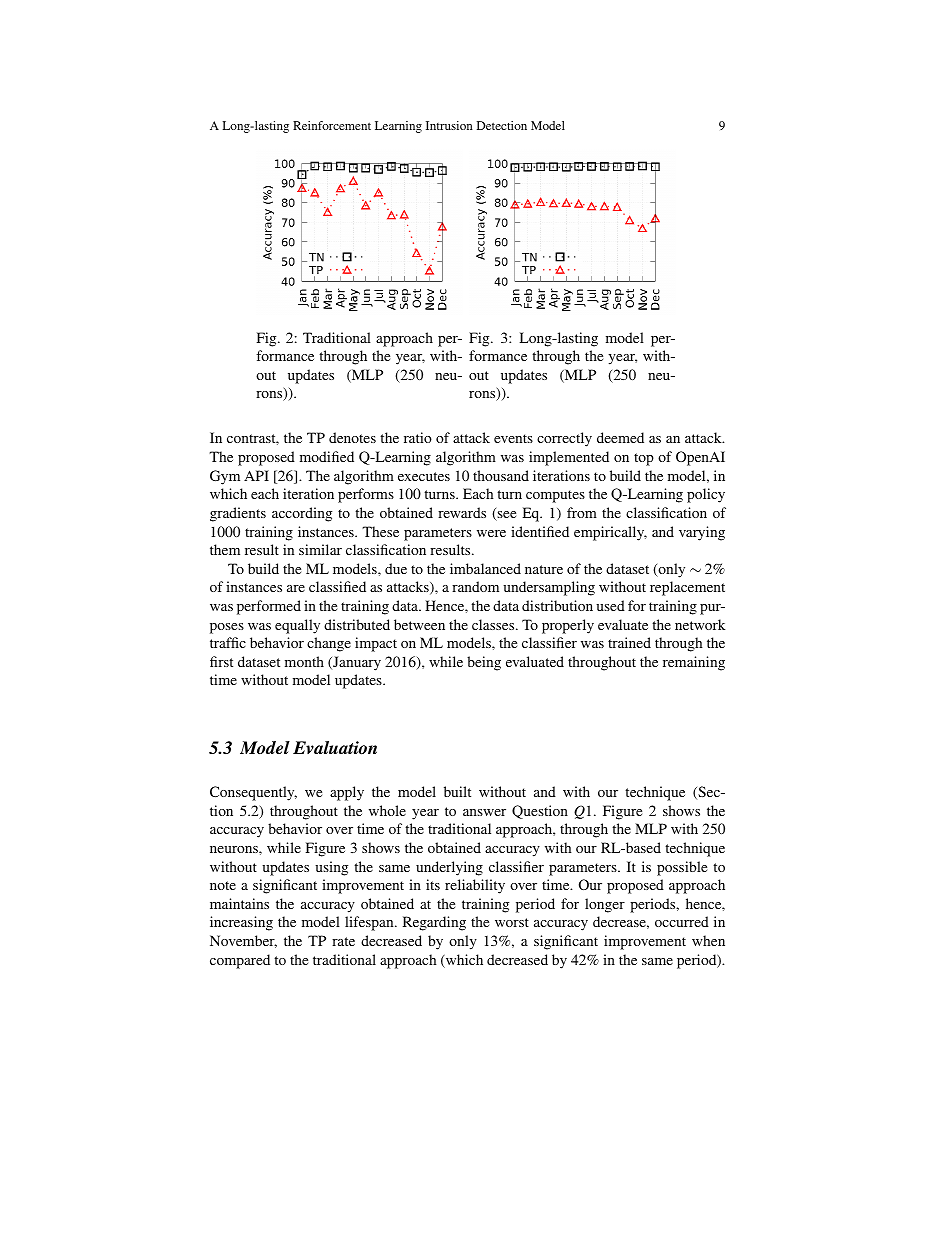 The width and height of the screenshot is (952, 1233). What do you see at coordinates (491, 533) in the screenshot?
I see `were` at bounding box center [491, 533].
